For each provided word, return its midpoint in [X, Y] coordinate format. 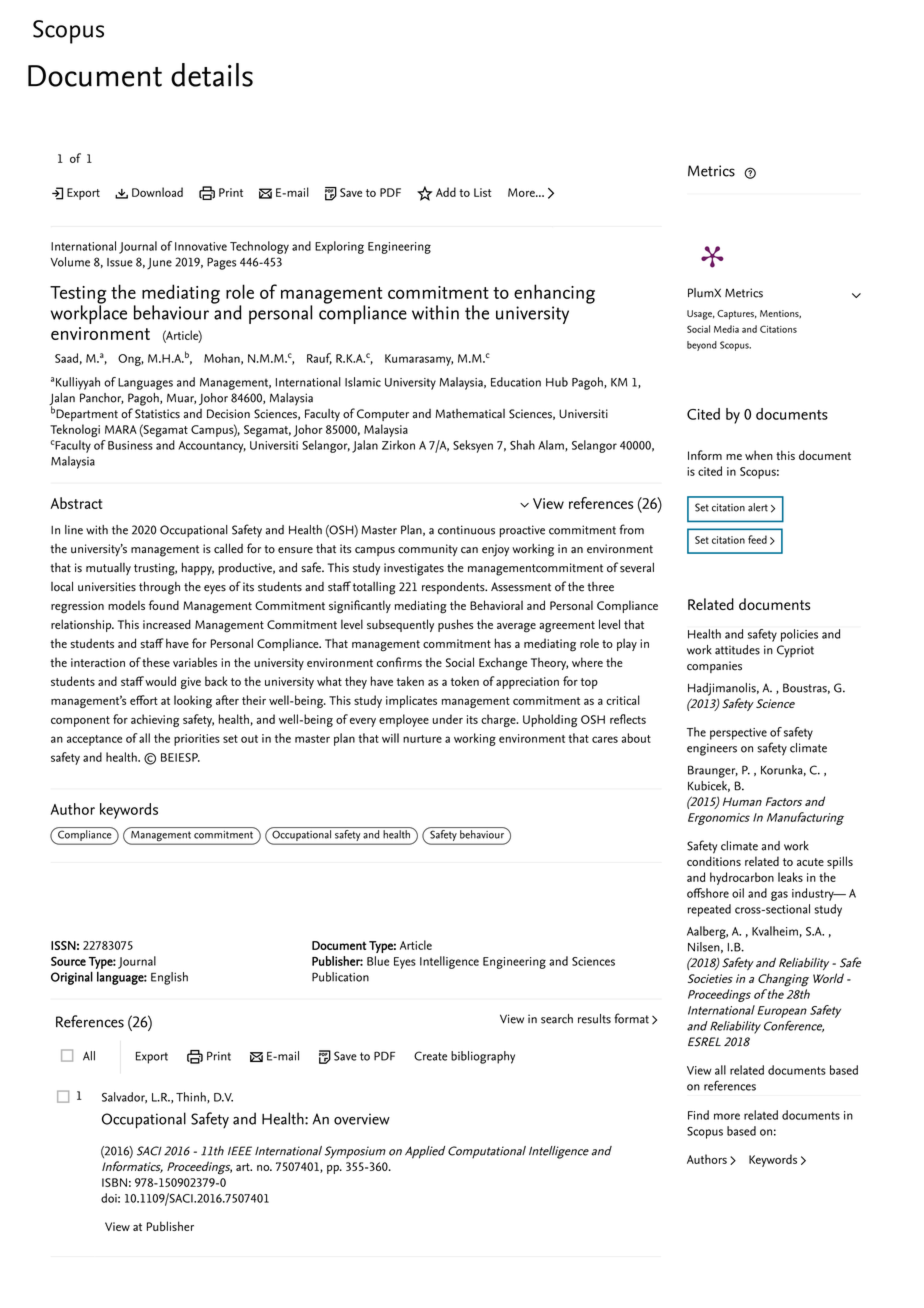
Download [157, 192]
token [465, 681]
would [159, 681]
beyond [702, 346]
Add [446, 192]
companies [714, 667]
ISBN [114, 1182]
